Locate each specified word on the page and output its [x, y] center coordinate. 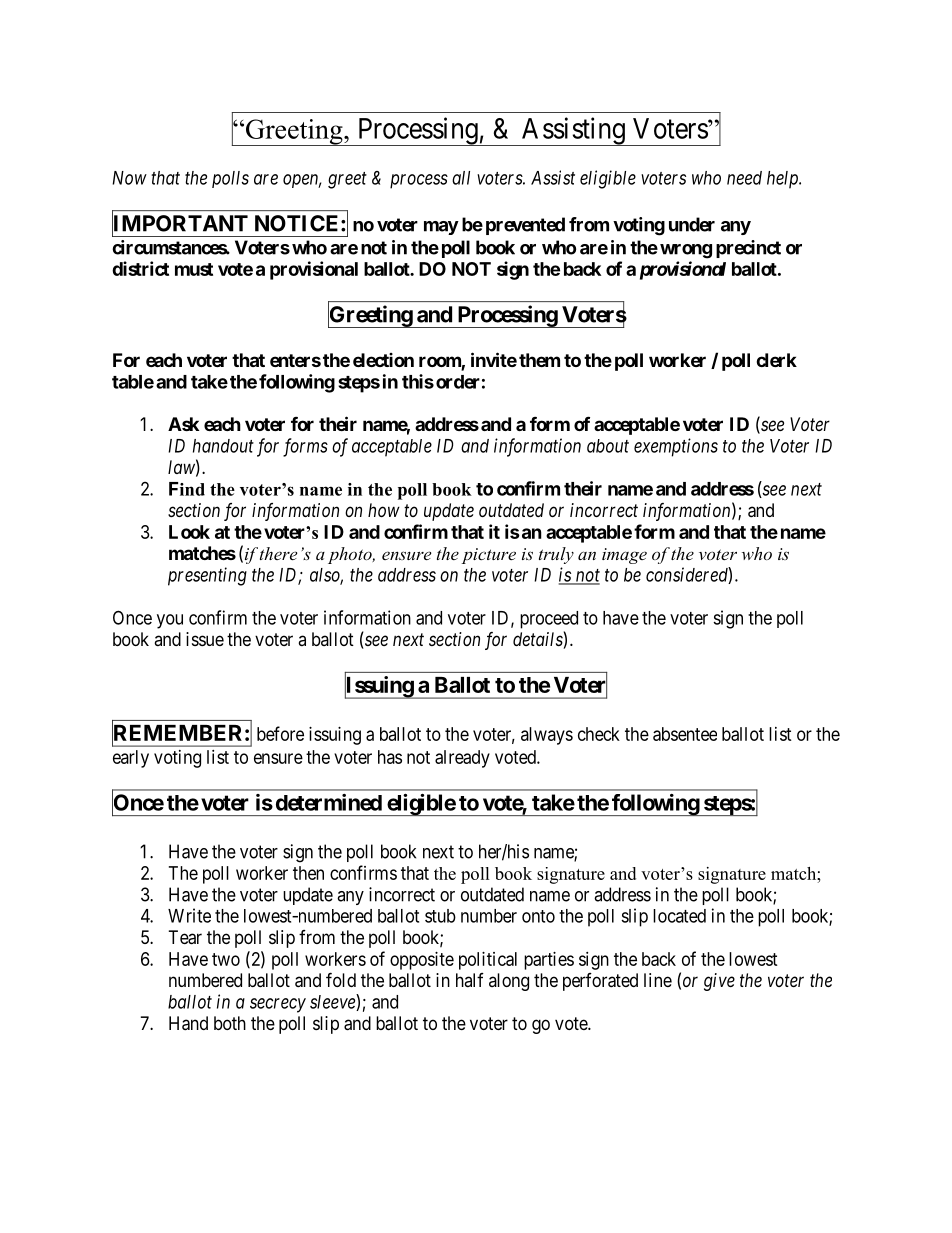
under [692, 224]
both [230, 1023]
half [470, 980]
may [441, 228]
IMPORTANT [180, 224]
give [719, 982]
